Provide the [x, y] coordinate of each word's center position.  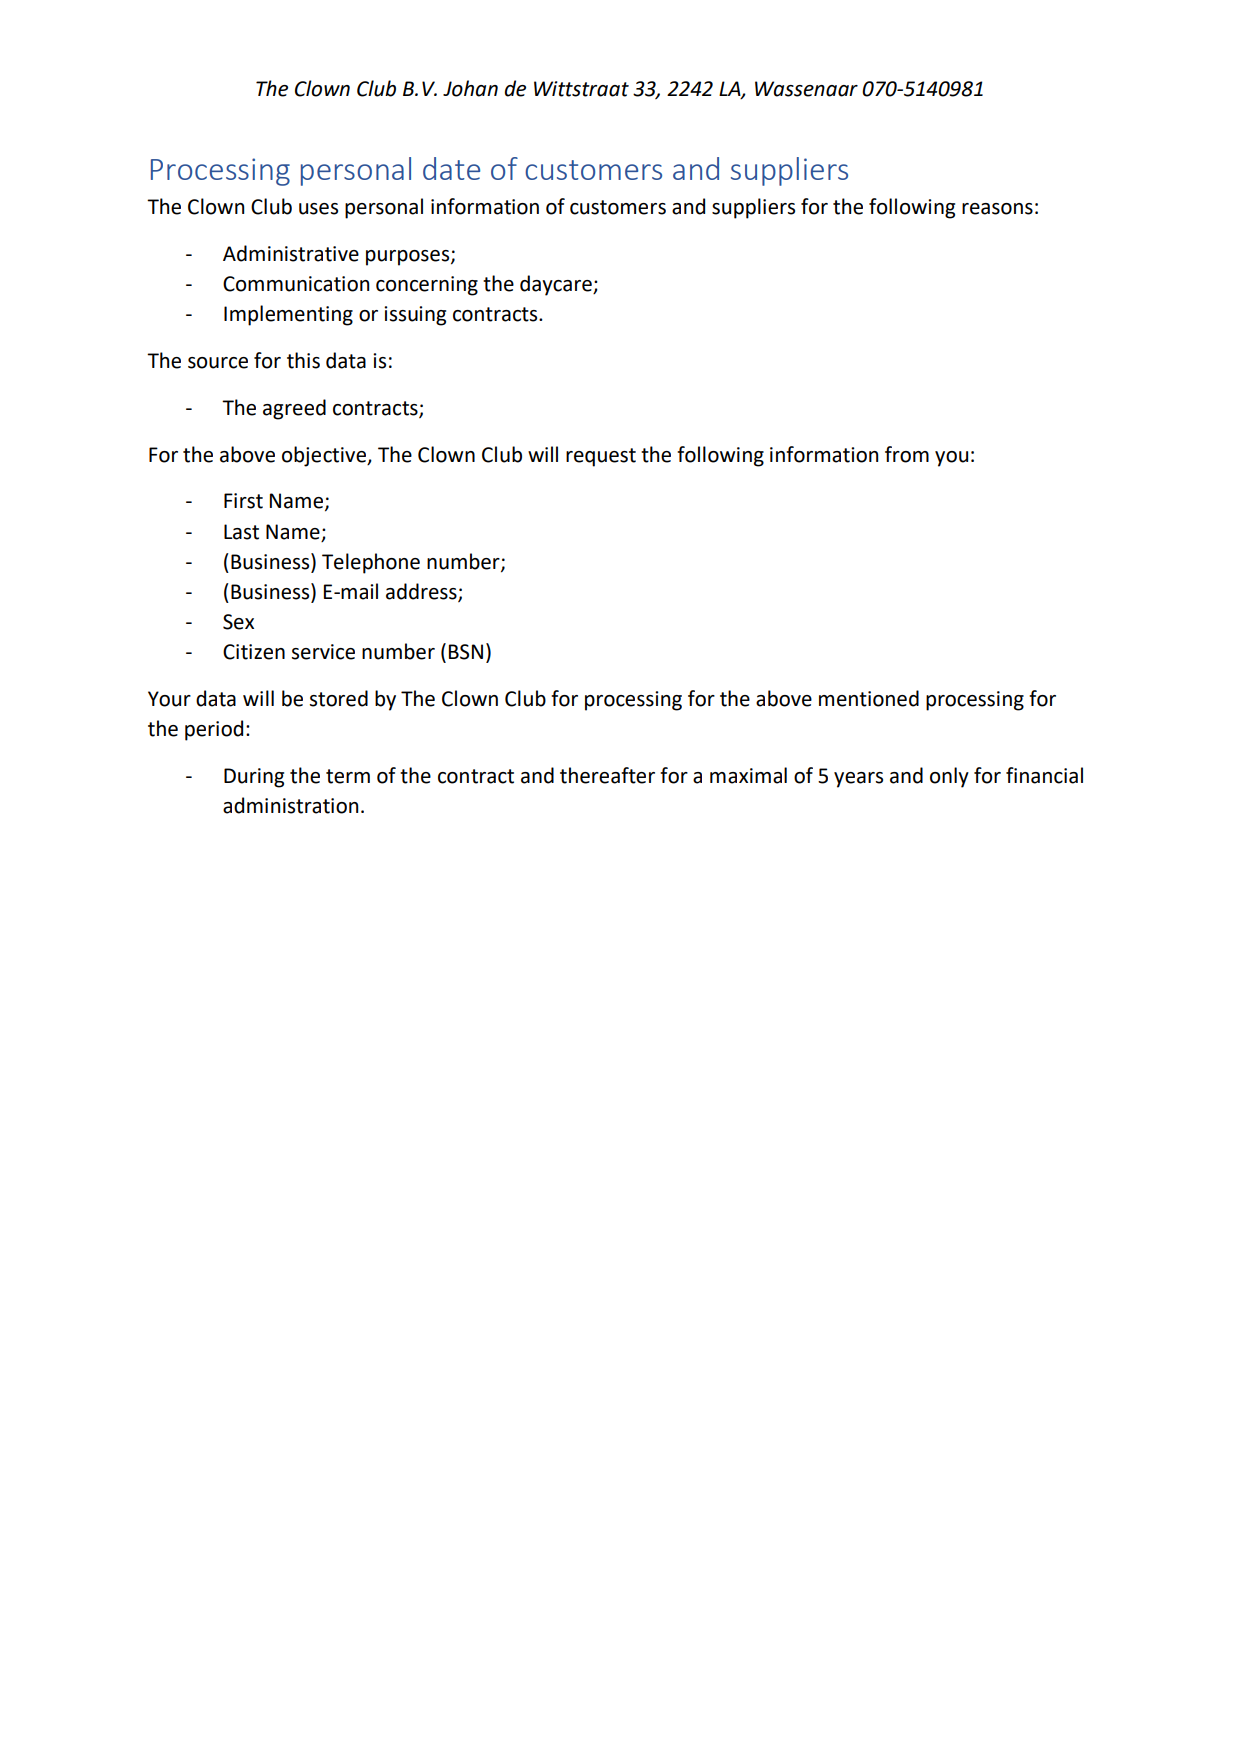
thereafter [607, 775]
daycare [557, 285]
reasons [997, 209]
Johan [470, 88]
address [422, 592]
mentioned [869, 698]
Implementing [288, 315]
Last [241, 532]
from [907, 454]
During [254, 778]
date [451, 168]
